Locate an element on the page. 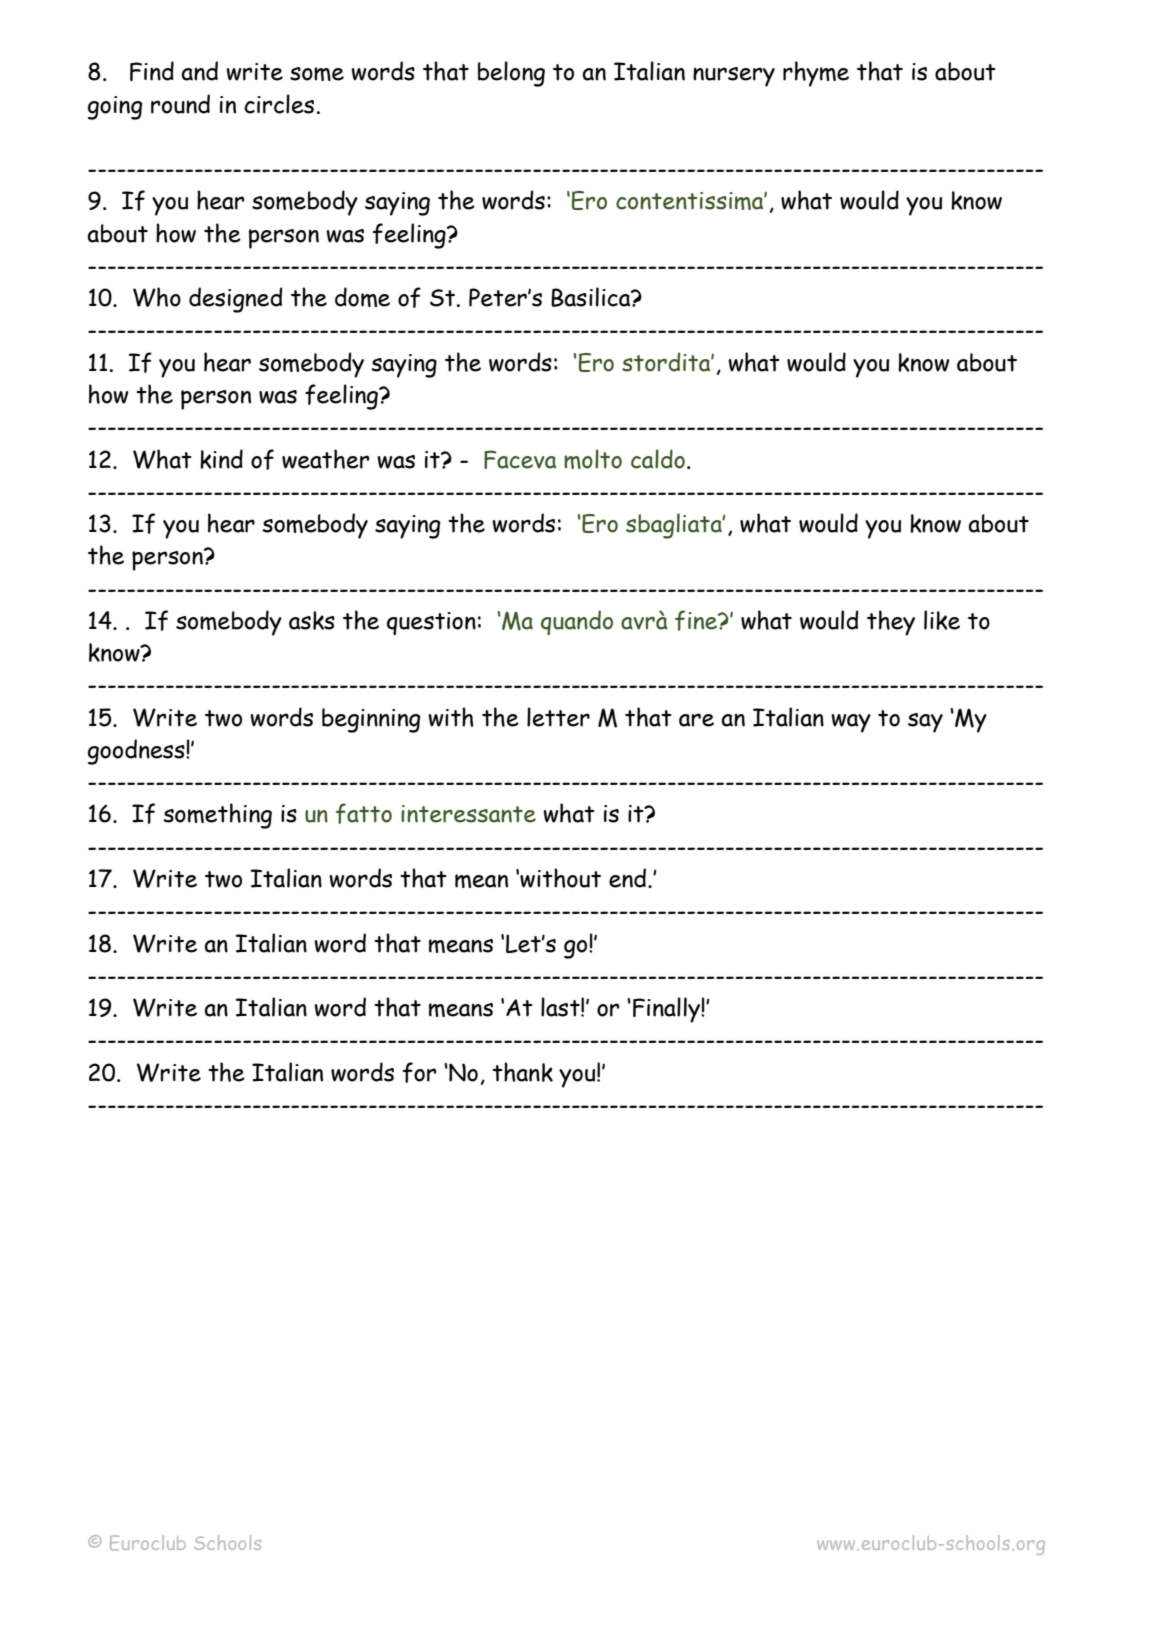 The width and height of the image is (1149, 1625). way is located at coordinates (851, 723).
